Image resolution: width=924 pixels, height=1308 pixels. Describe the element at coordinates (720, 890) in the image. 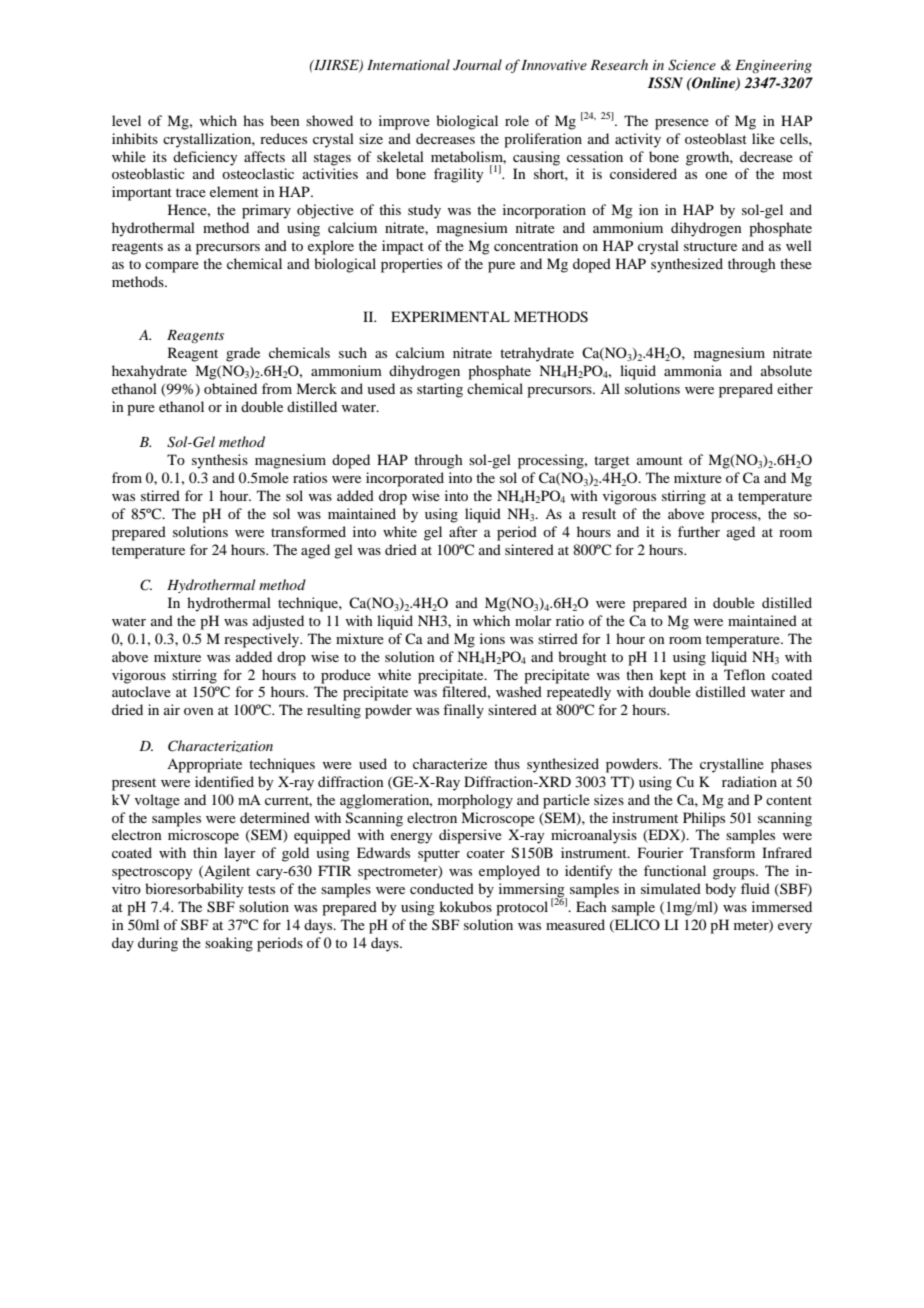

I see `body` at that location.
